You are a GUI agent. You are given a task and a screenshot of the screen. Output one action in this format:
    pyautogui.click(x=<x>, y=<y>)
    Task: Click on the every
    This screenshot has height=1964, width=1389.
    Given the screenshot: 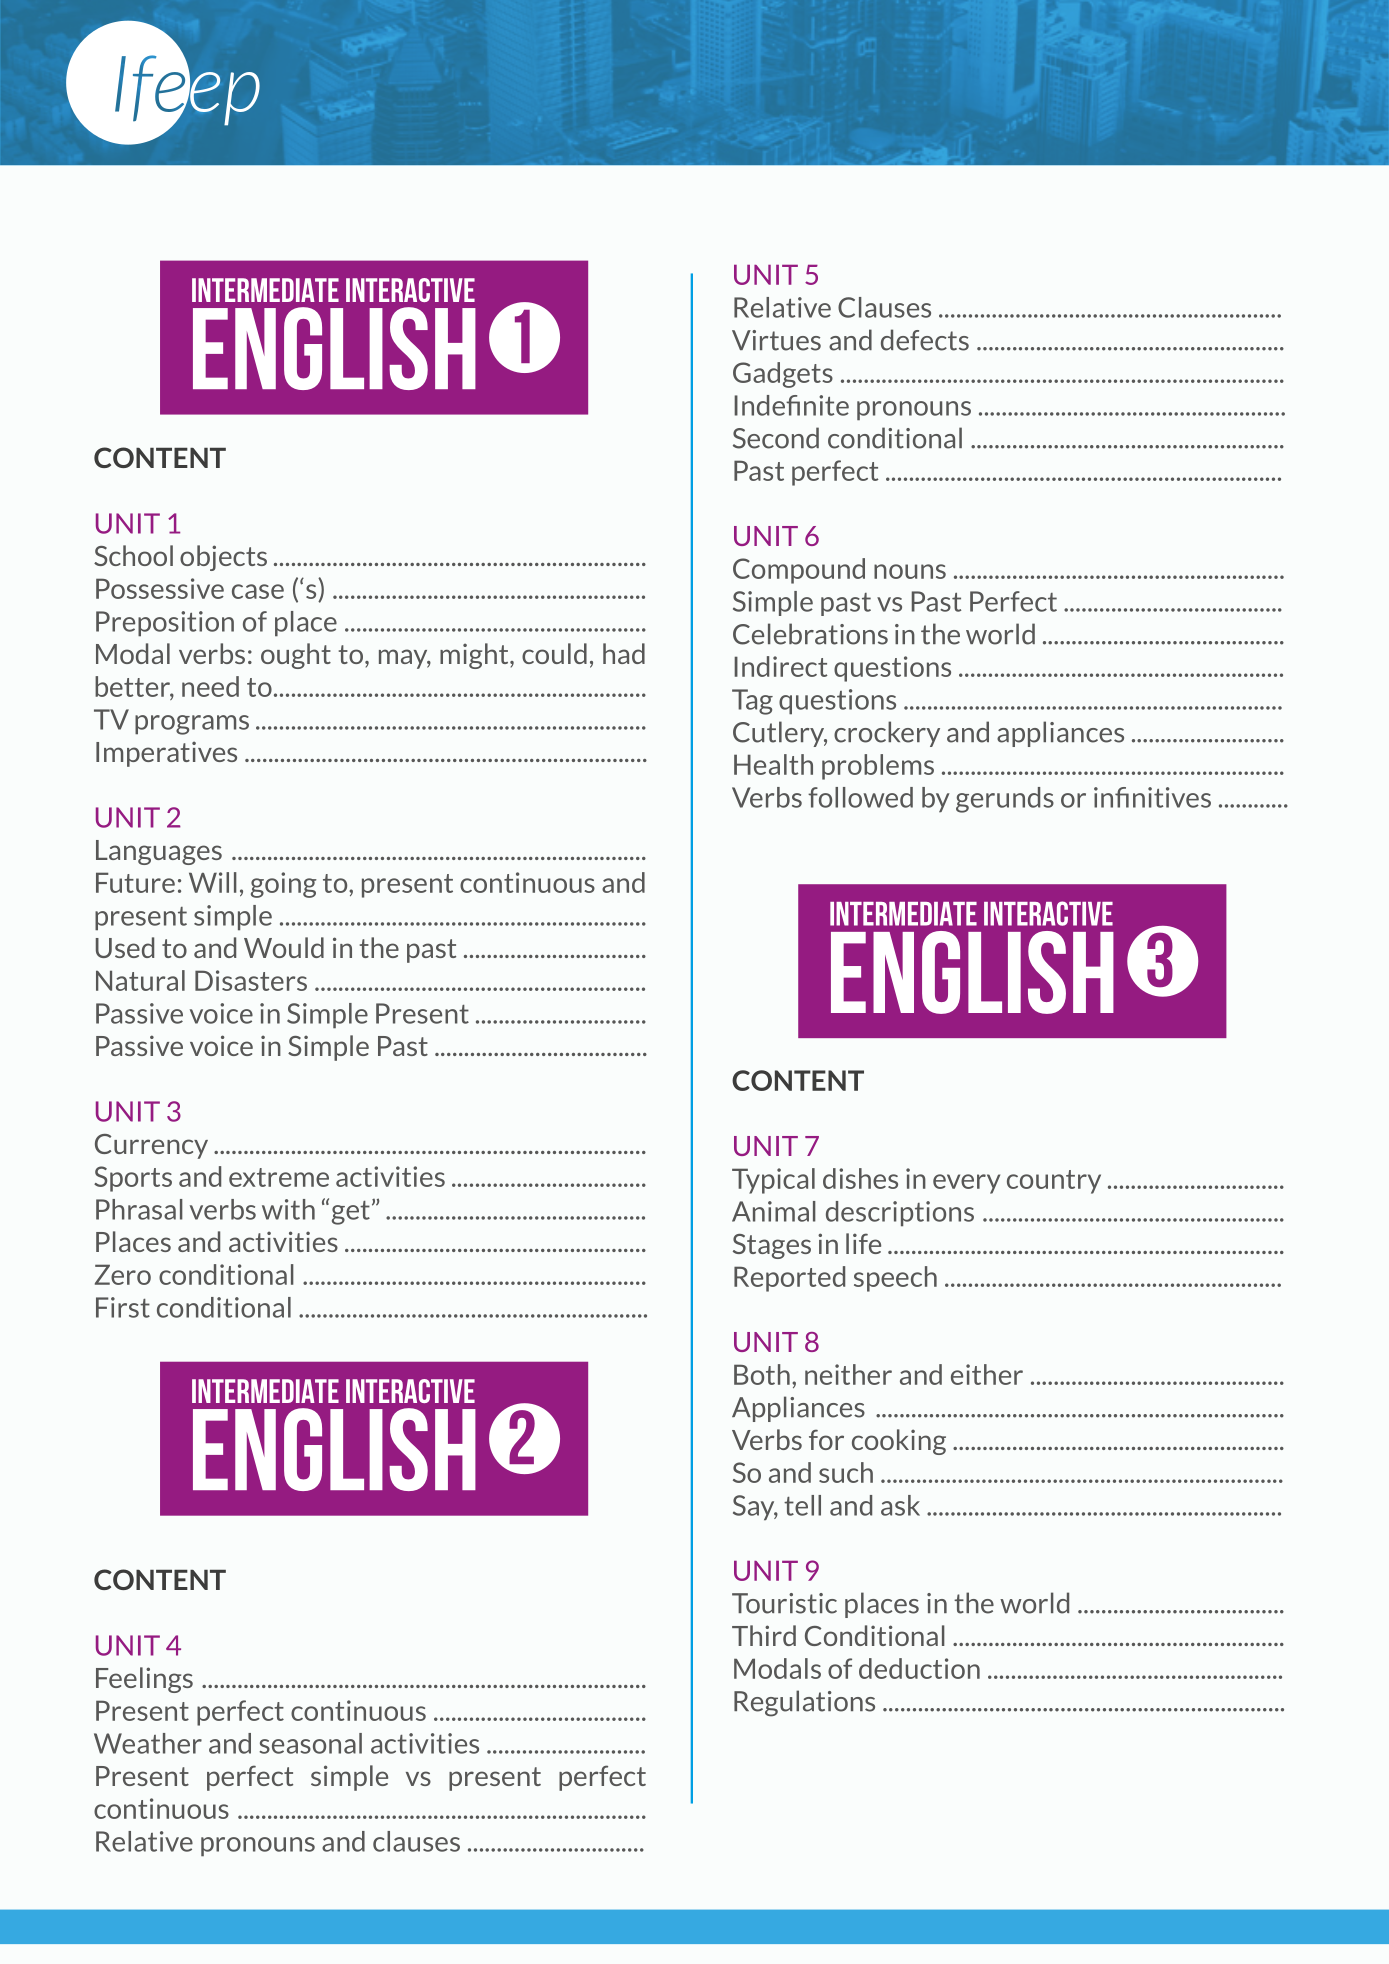 What is the action you would take?
    pyautogui.click(x=966, y=1184)
